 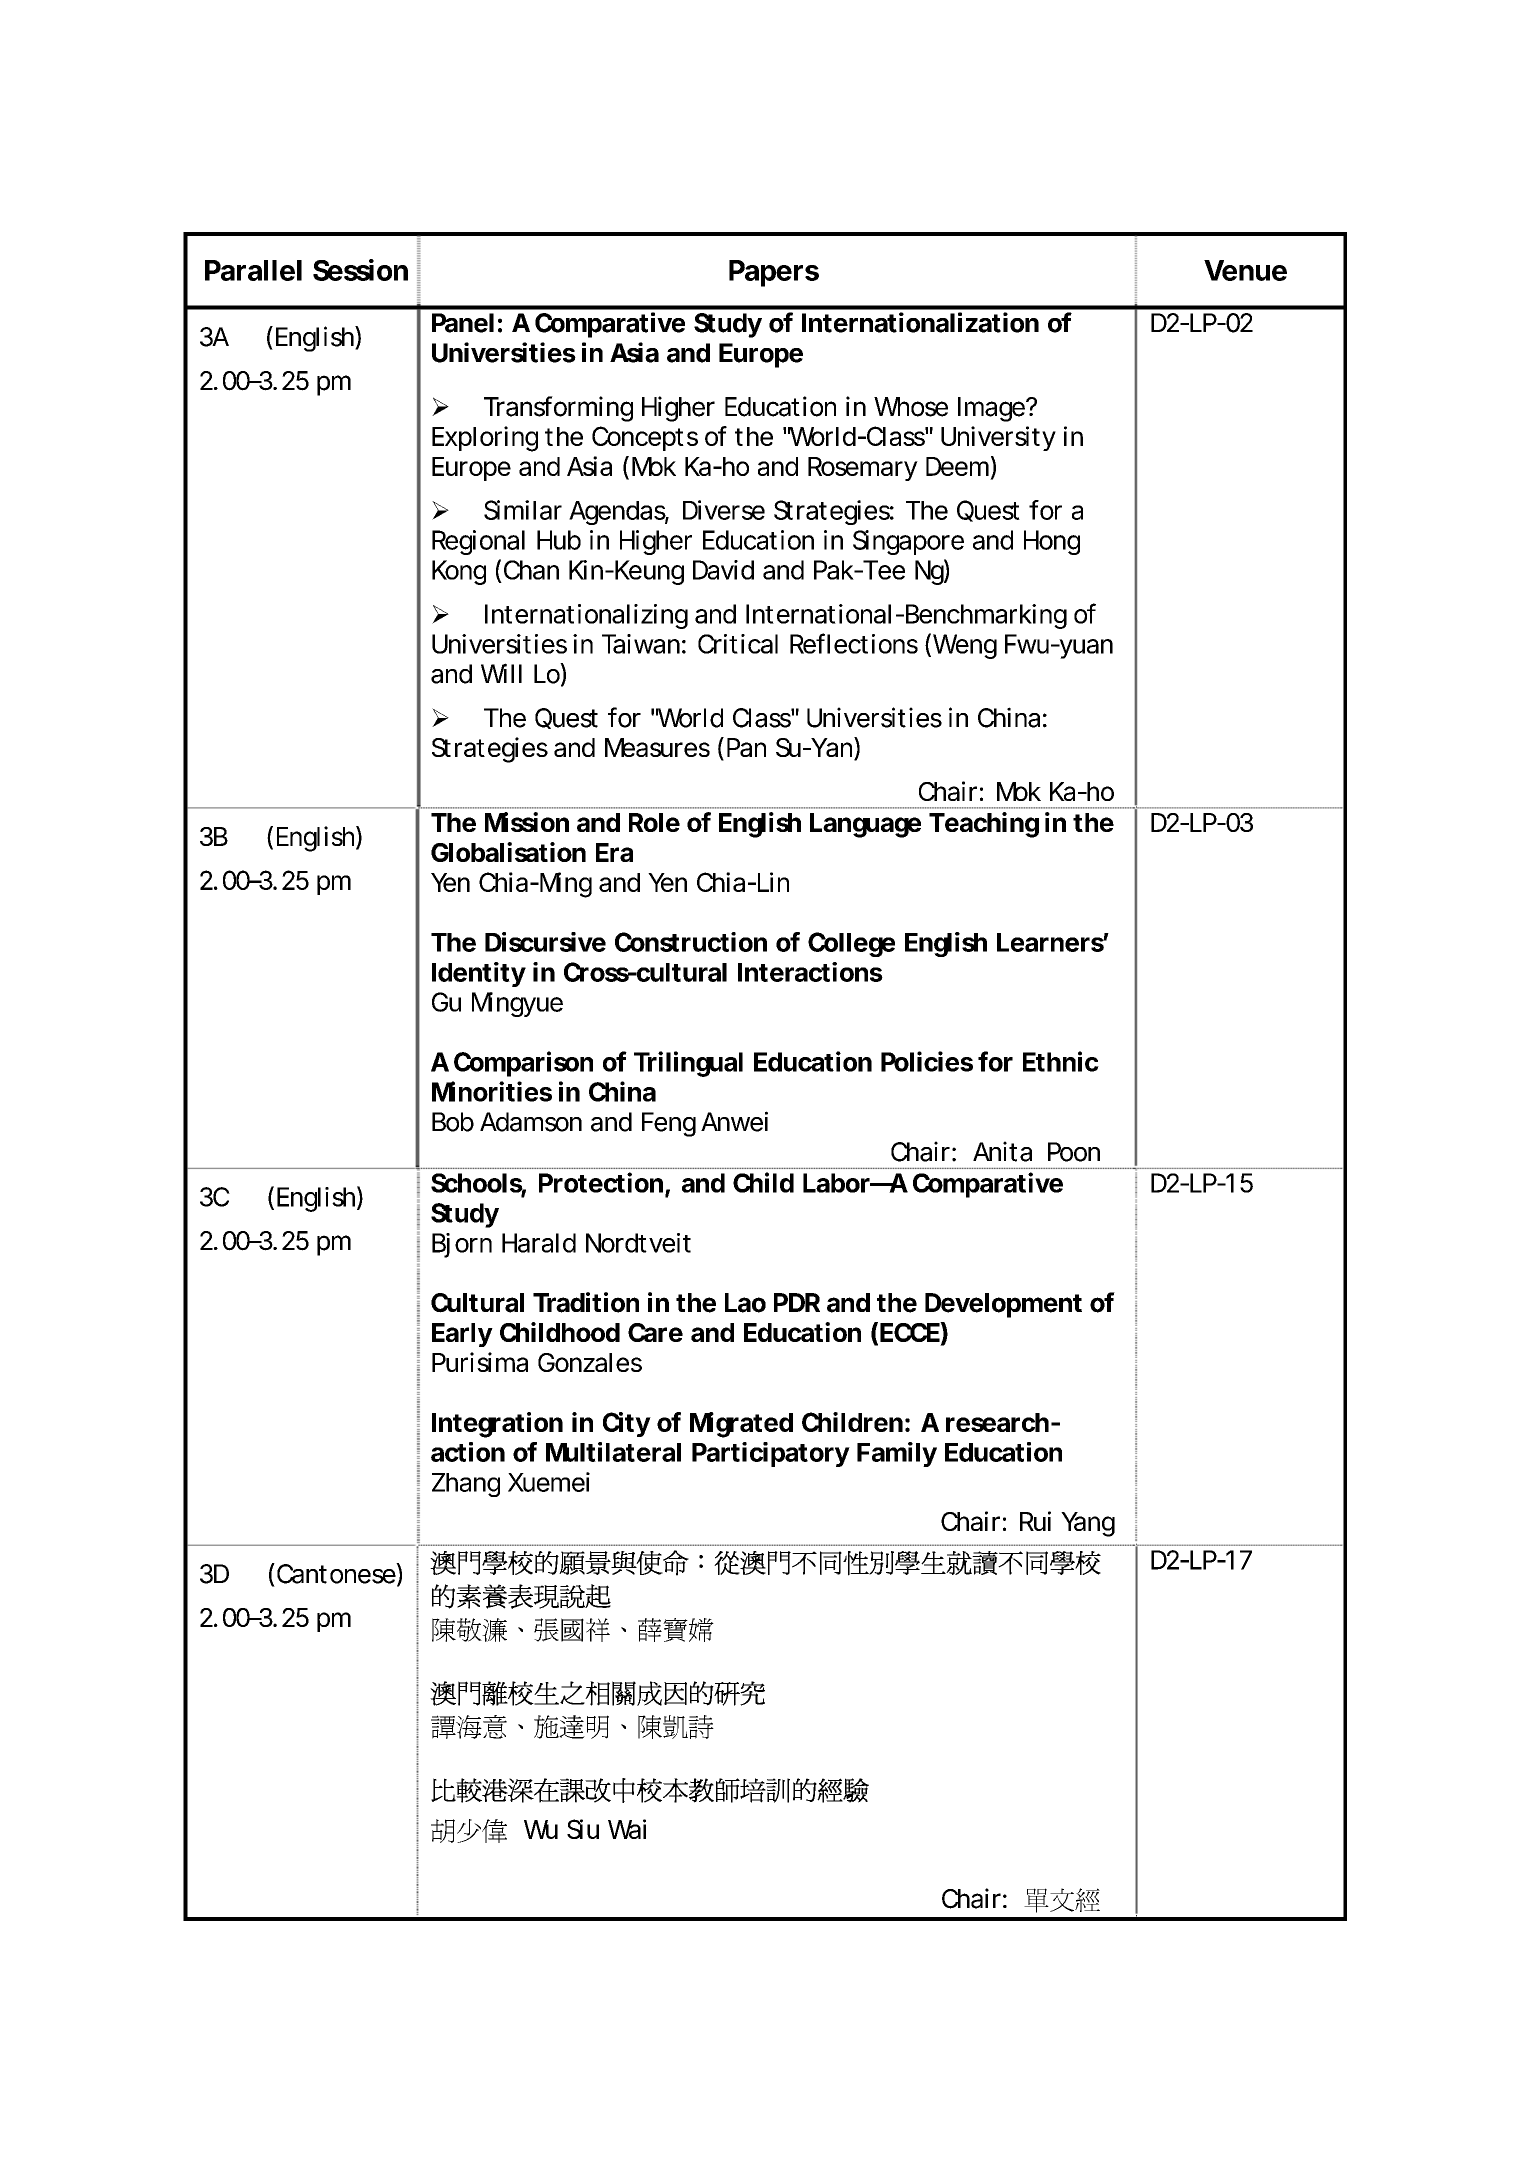 What do you see at coordinates (583, 1829) in the screenshot?
I see `Siu` at bounding box center [583, 1829].
